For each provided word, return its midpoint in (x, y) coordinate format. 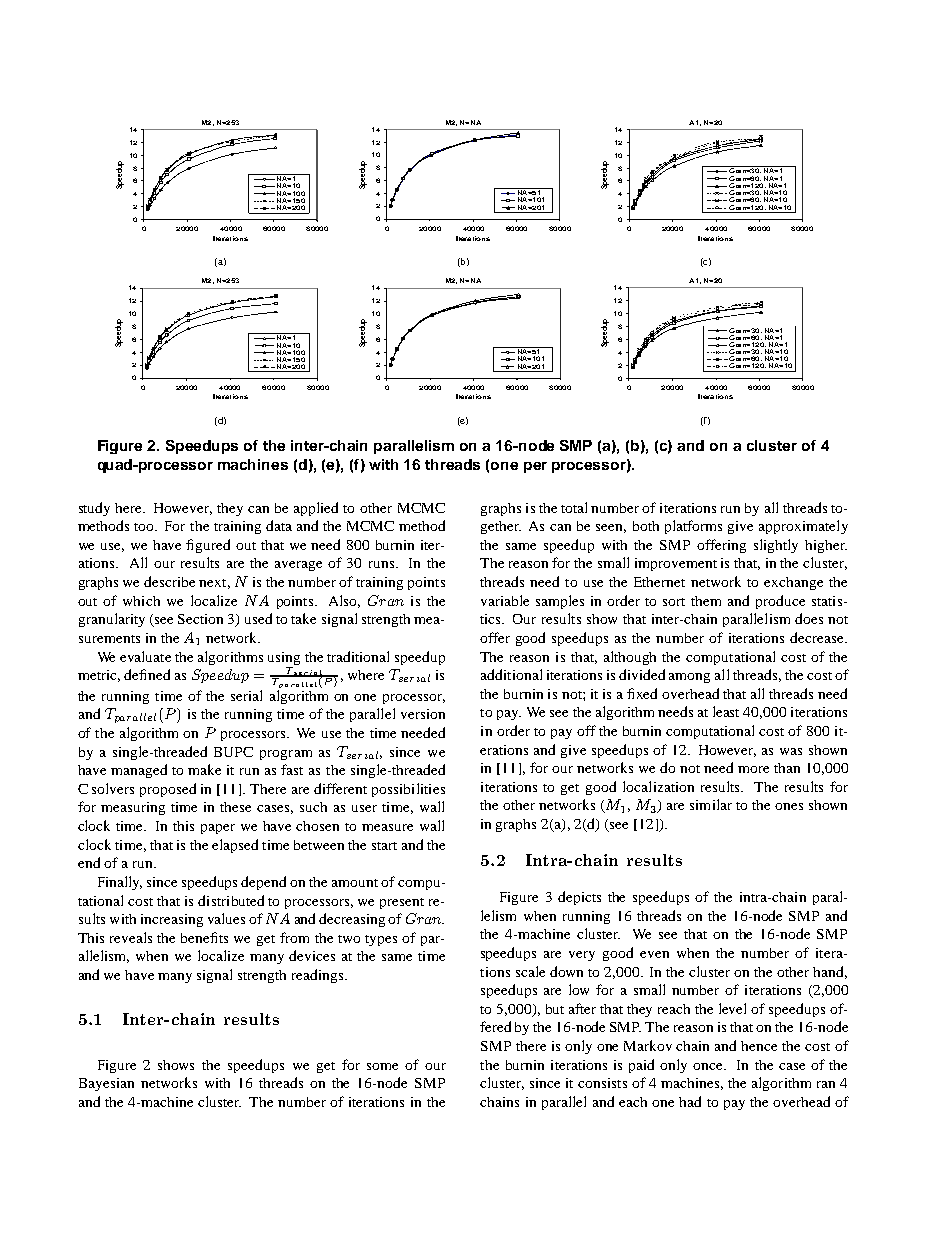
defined (147, 674)
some (382, 1066)
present (402, 903)
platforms (693, 527)
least (726, 711)
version (423, 714)
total (574, 507)
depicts (579, 898)
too (145, 527)
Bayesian (106, 1084)
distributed (231, 900)
